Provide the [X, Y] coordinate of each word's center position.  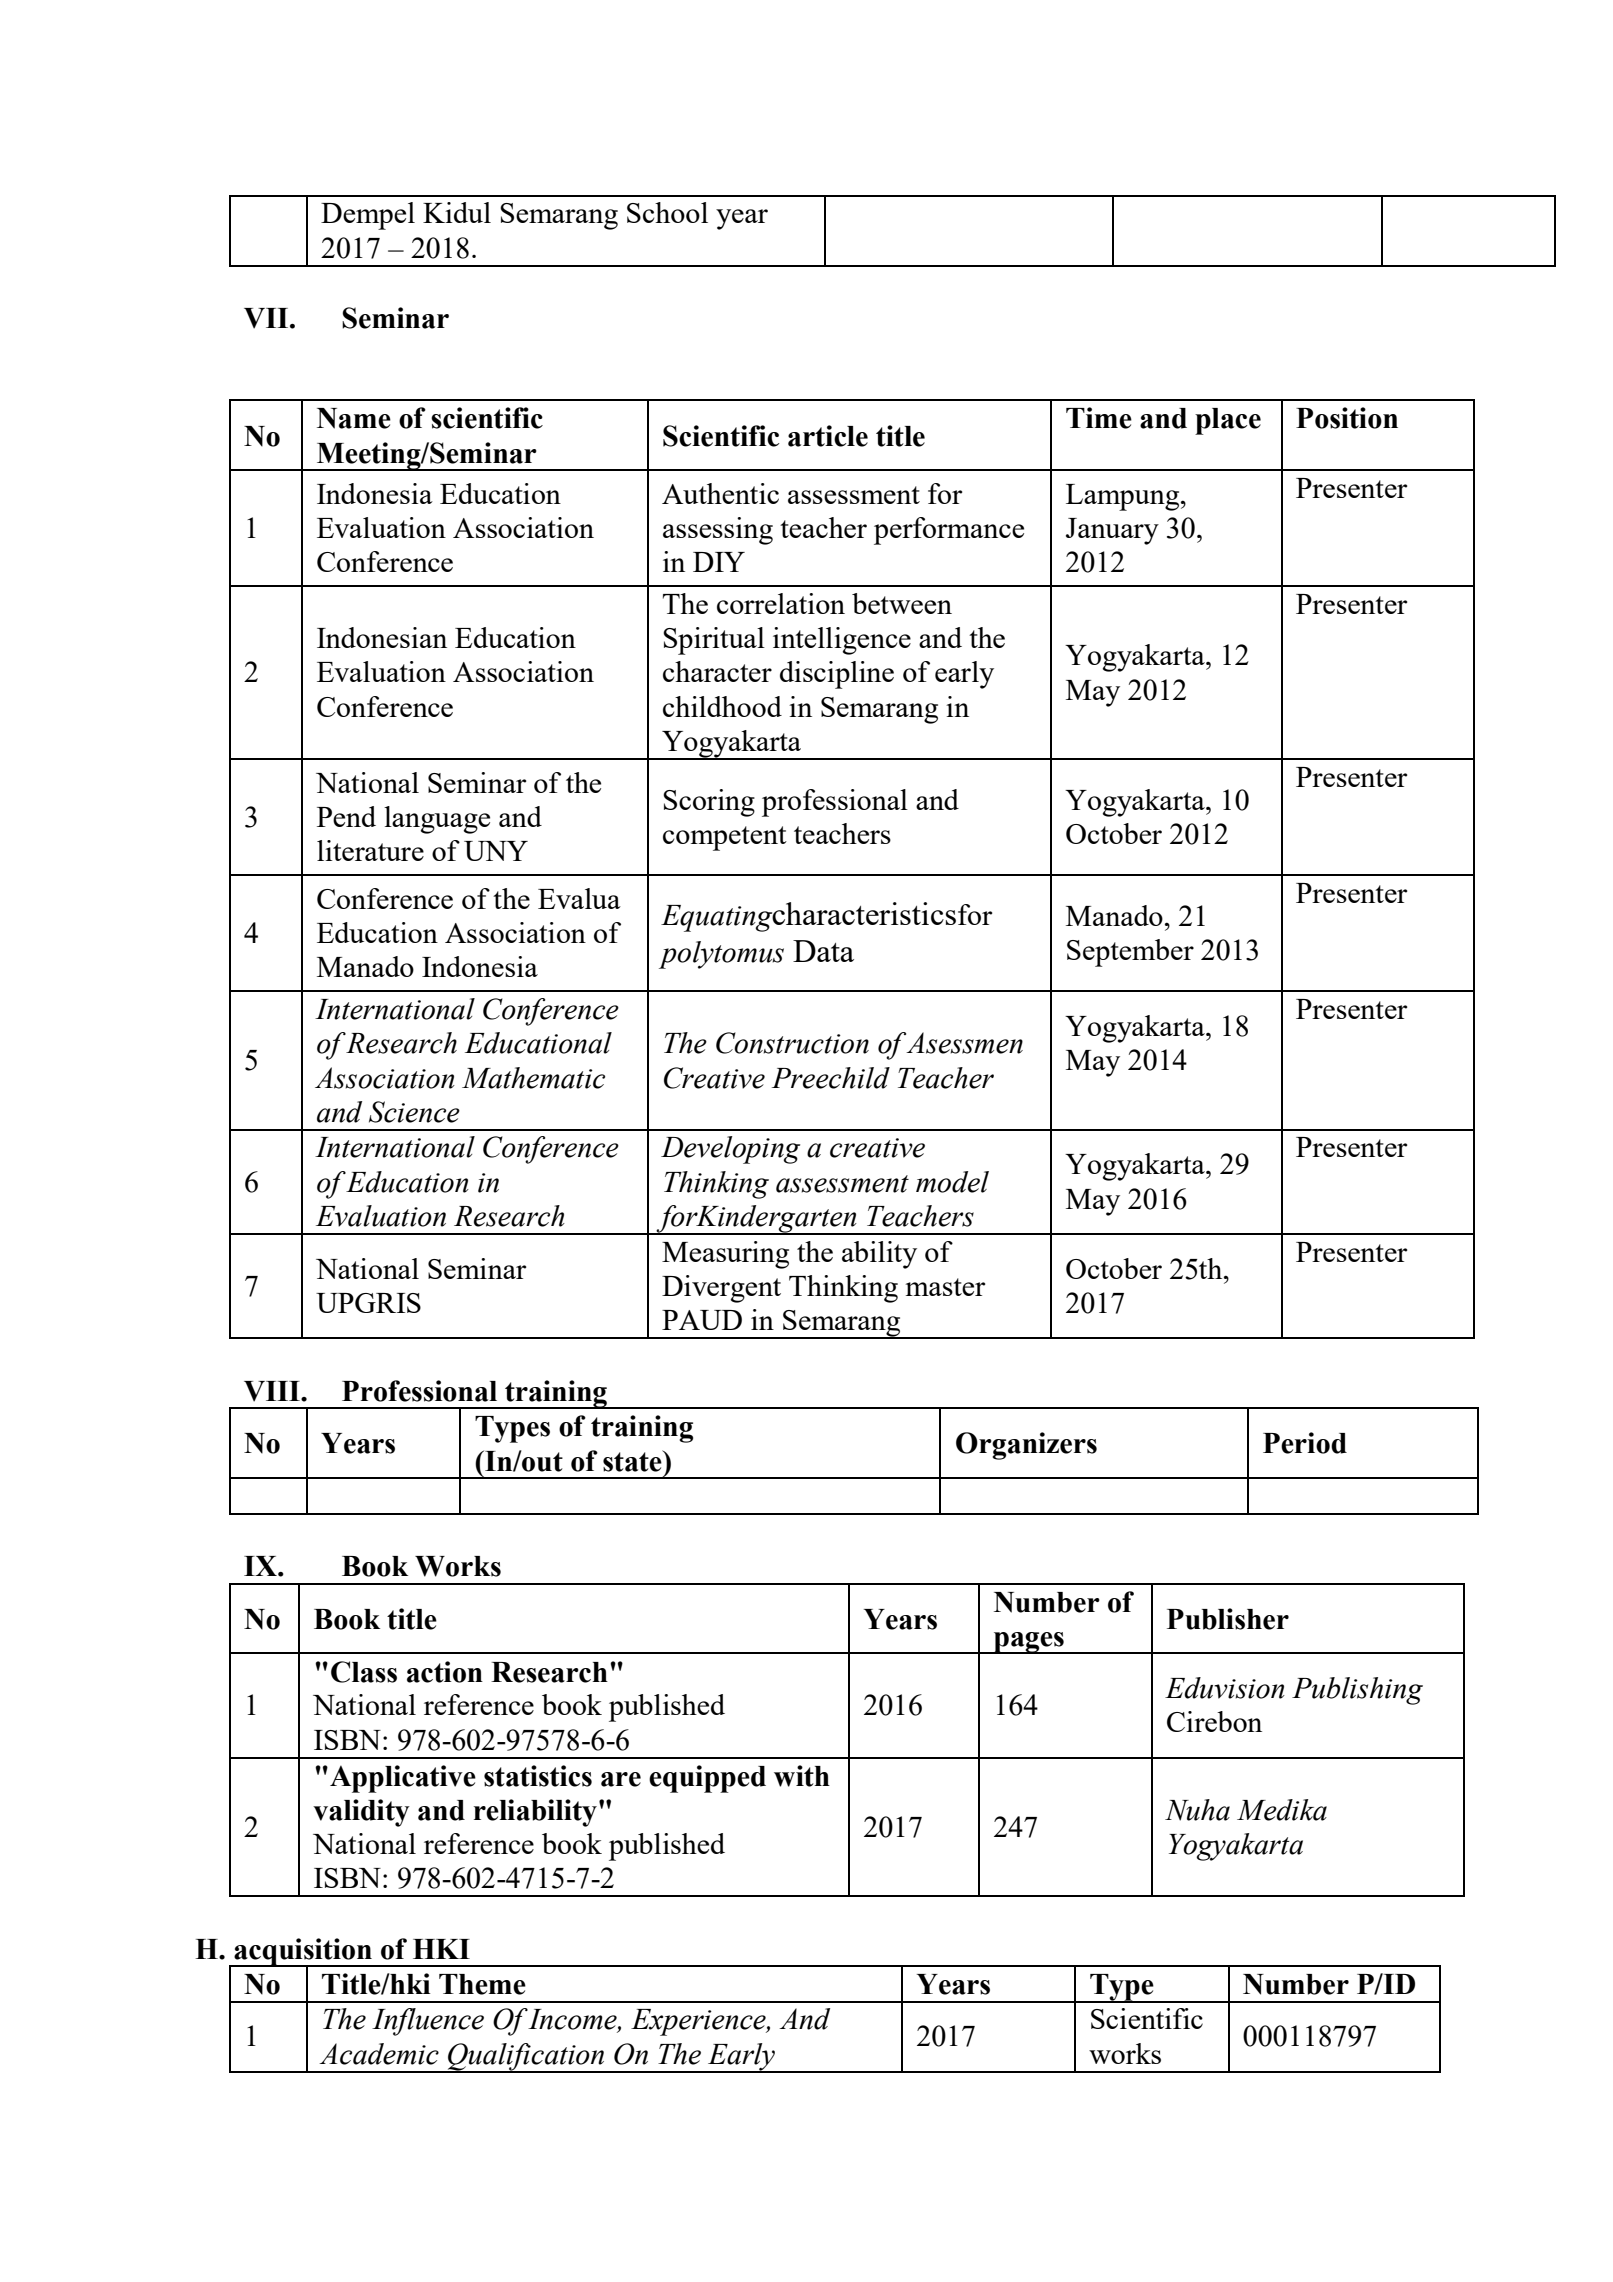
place [1228, 421]
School [667, 212]
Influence [428, 2022]
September [1130, 953]
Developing [730, 1150]
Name [354, 418]
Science [414, 1112]
